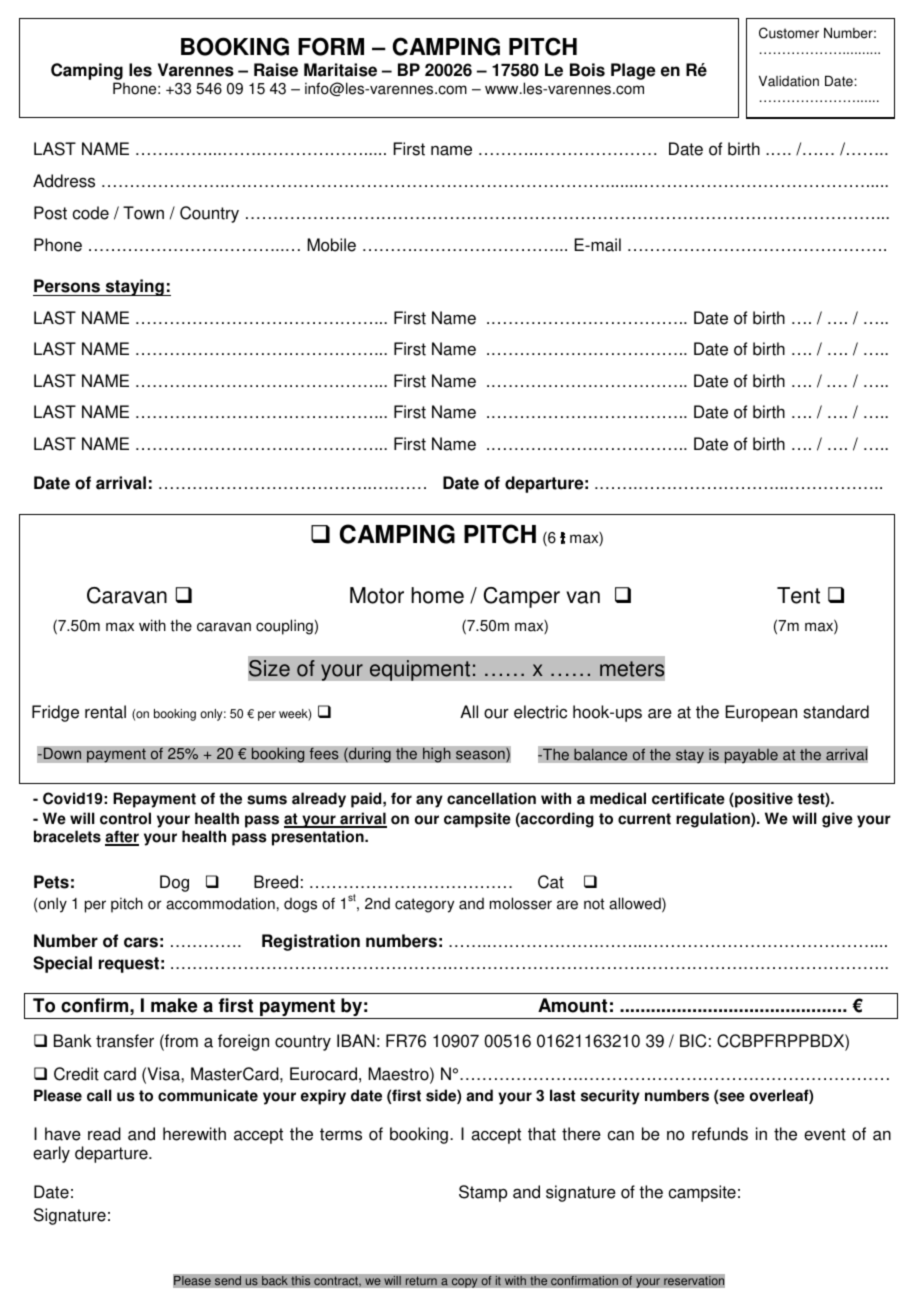  What do you see at coordinates (276, 70) in the image?
I see `Raise` at bounding box center [276, 70].
